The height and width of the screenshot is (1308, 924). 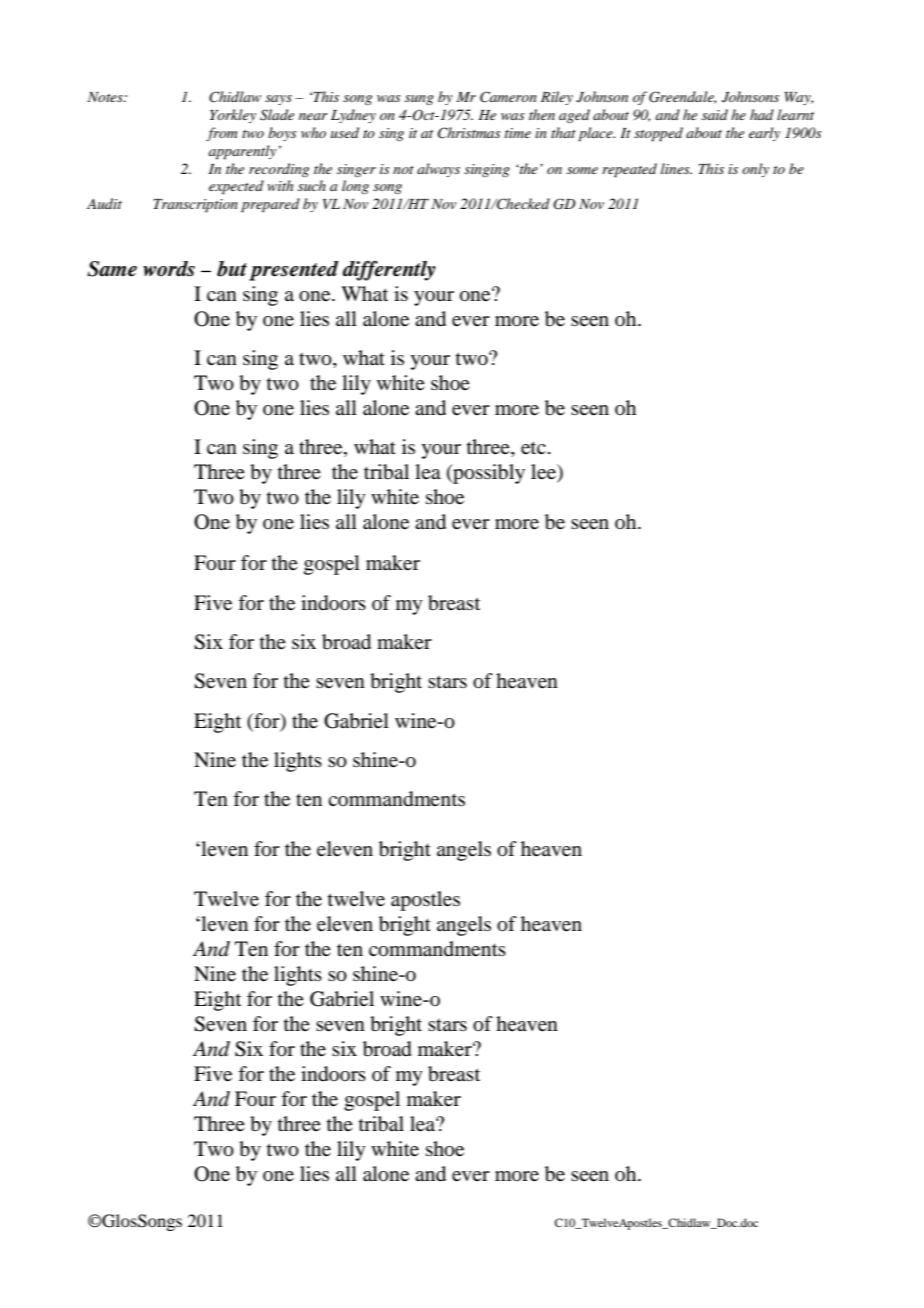 What do you see at coordinates (355, 187) in the screenshot?
I see `long` at bounding box center [355, 187].
